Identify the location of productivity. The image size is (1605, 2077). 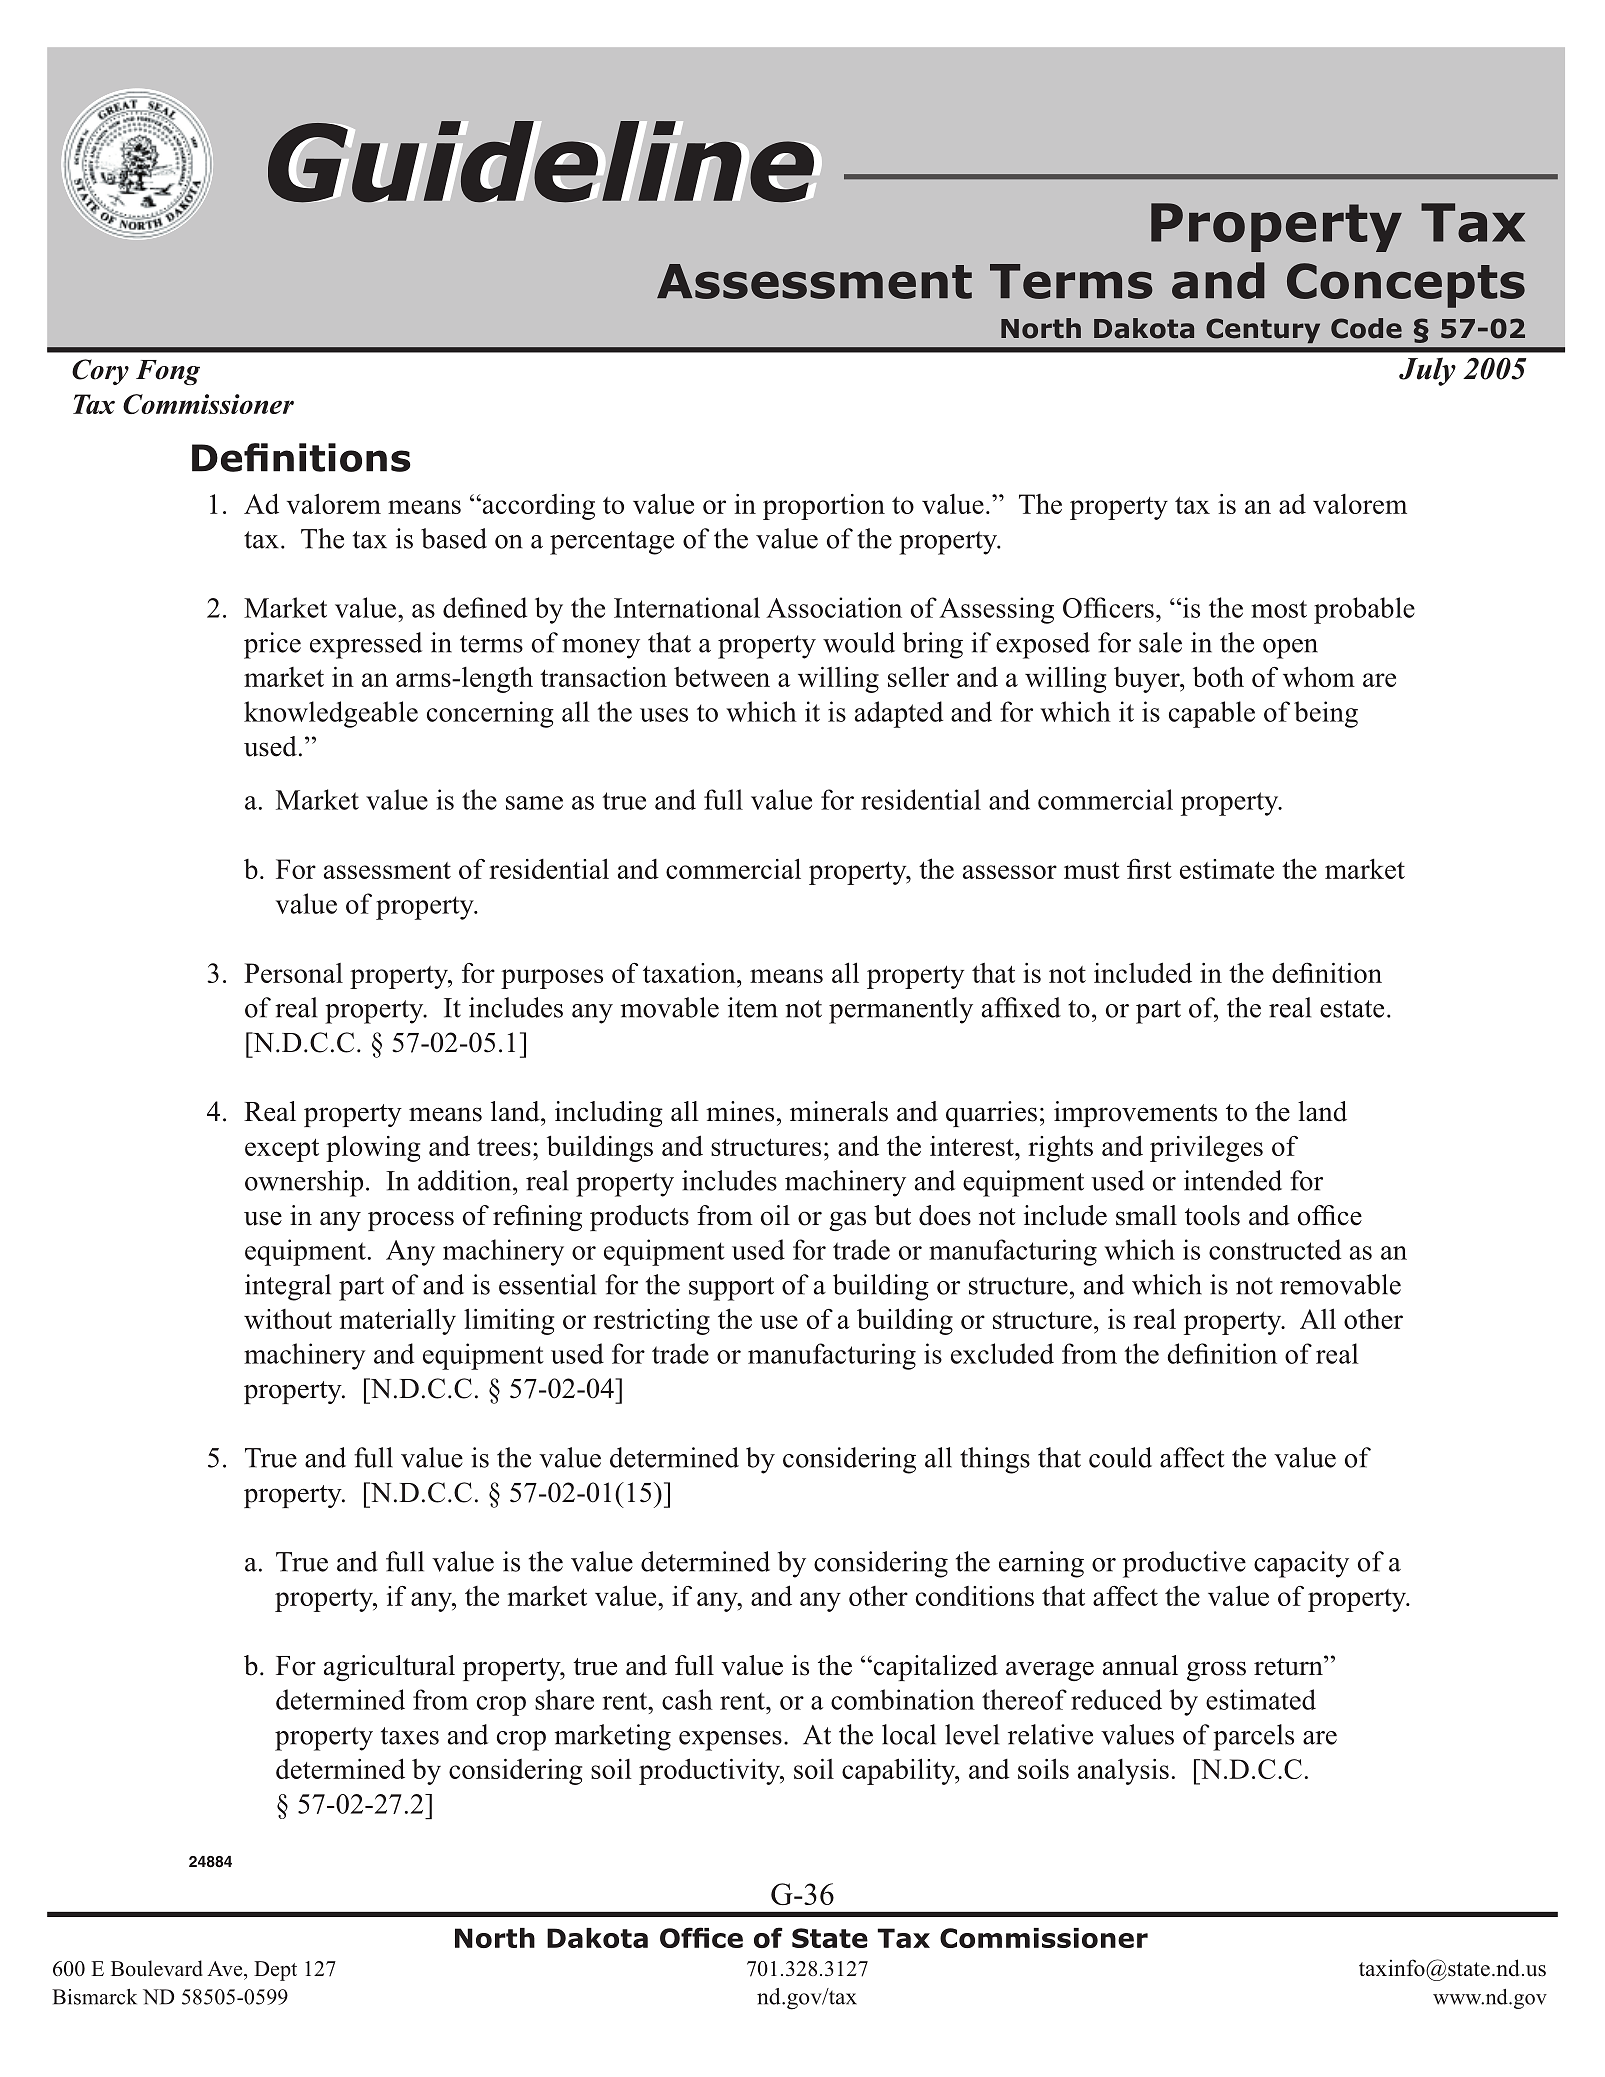
(710, 1771).
